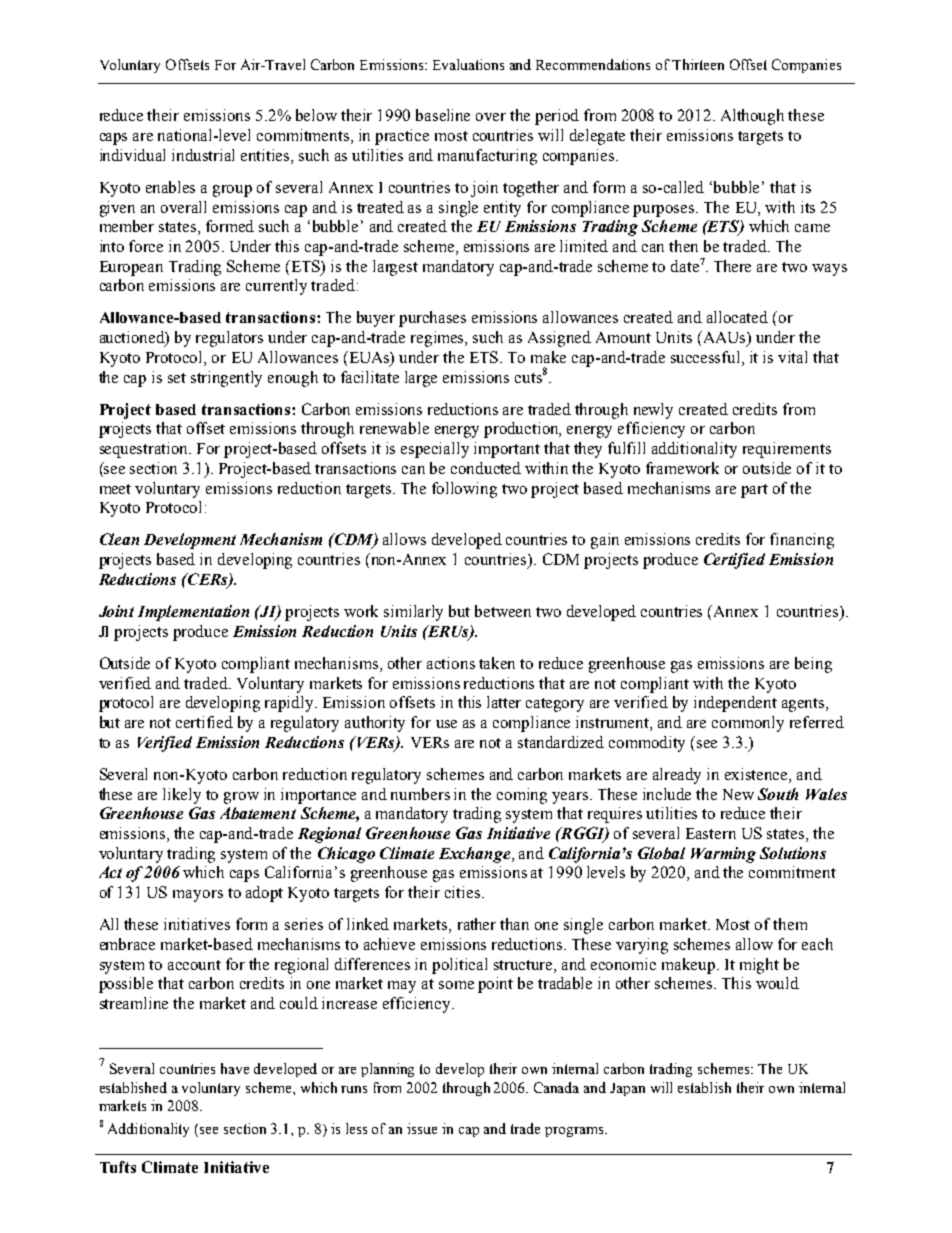 The width and height of the screenshot is (952, 1233). Describe the element at coordinates (422, 1128) in the screenshot. I see `issue` at that location.
